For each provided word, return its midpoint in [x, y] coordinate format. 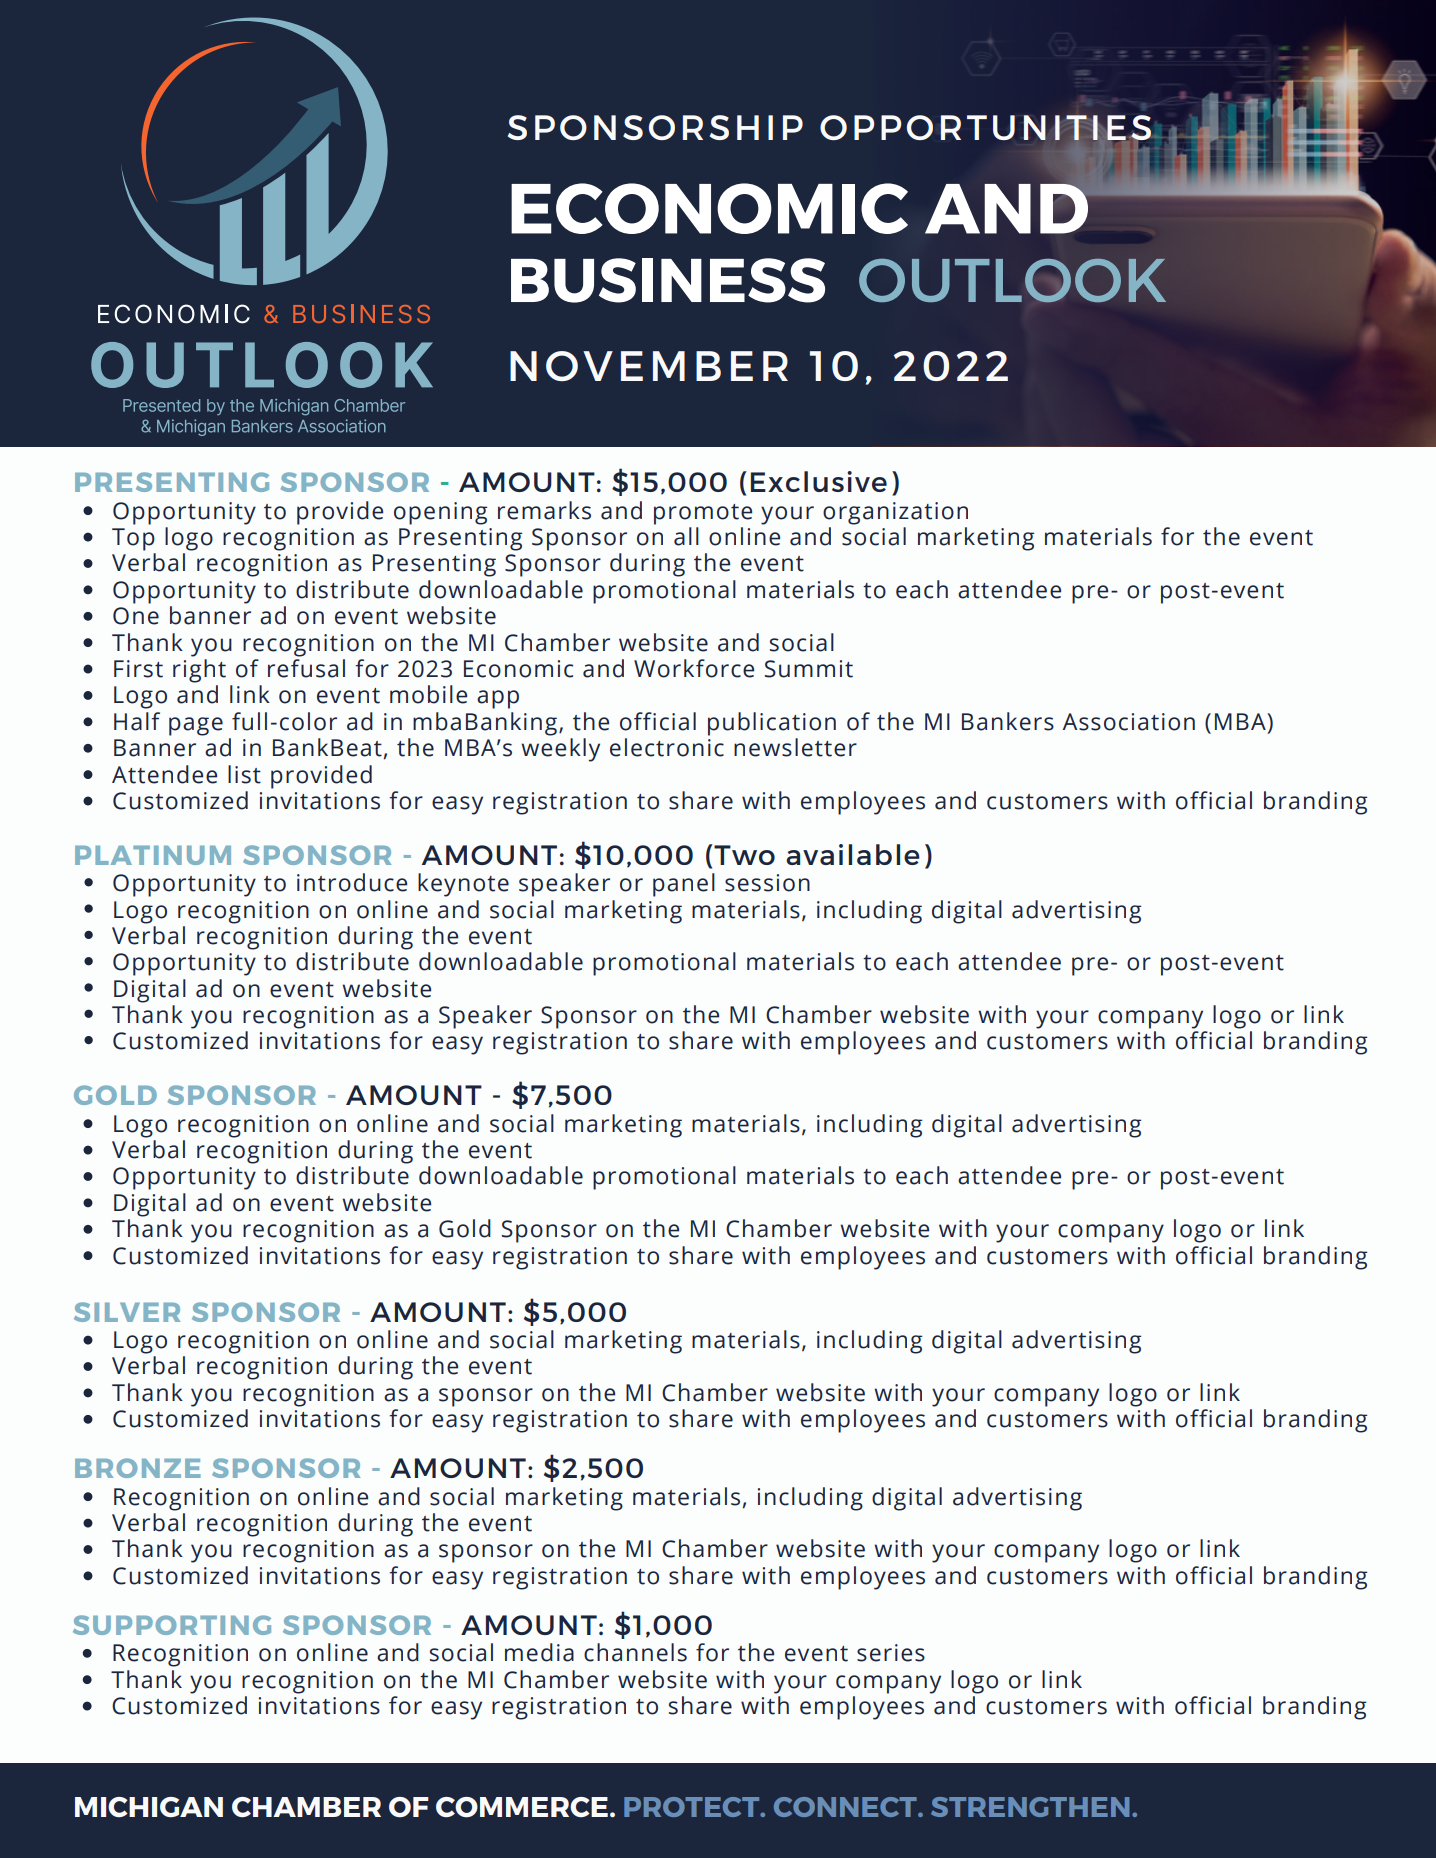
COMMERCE [522, 1807]
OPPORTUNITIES [987, 128]
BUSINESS [668, 280]
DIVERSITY [255, 165]
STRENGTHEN [1030, 1807]
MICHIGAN [149, 1807]
